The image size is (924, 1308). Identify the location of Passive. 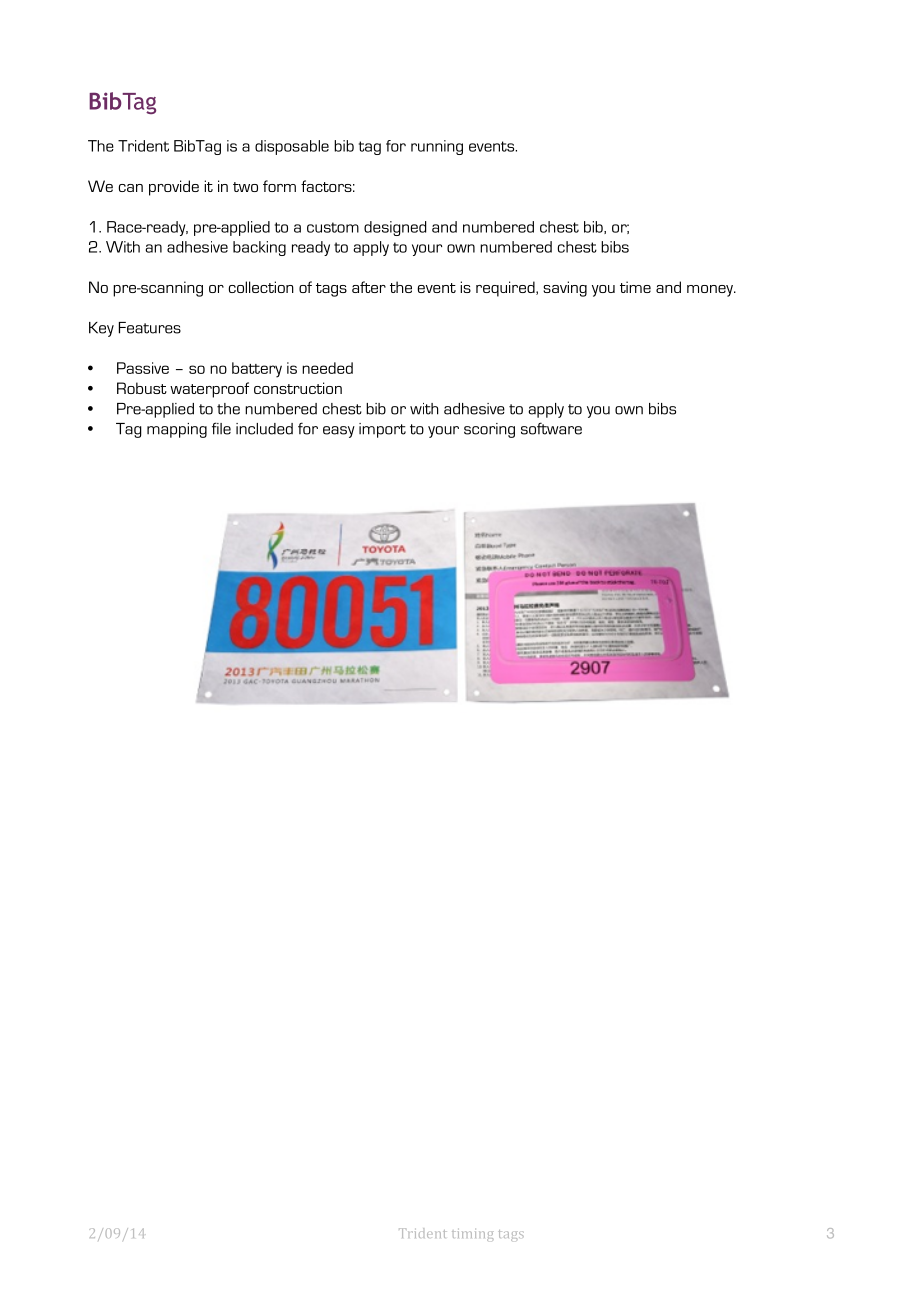
(143, 368).
